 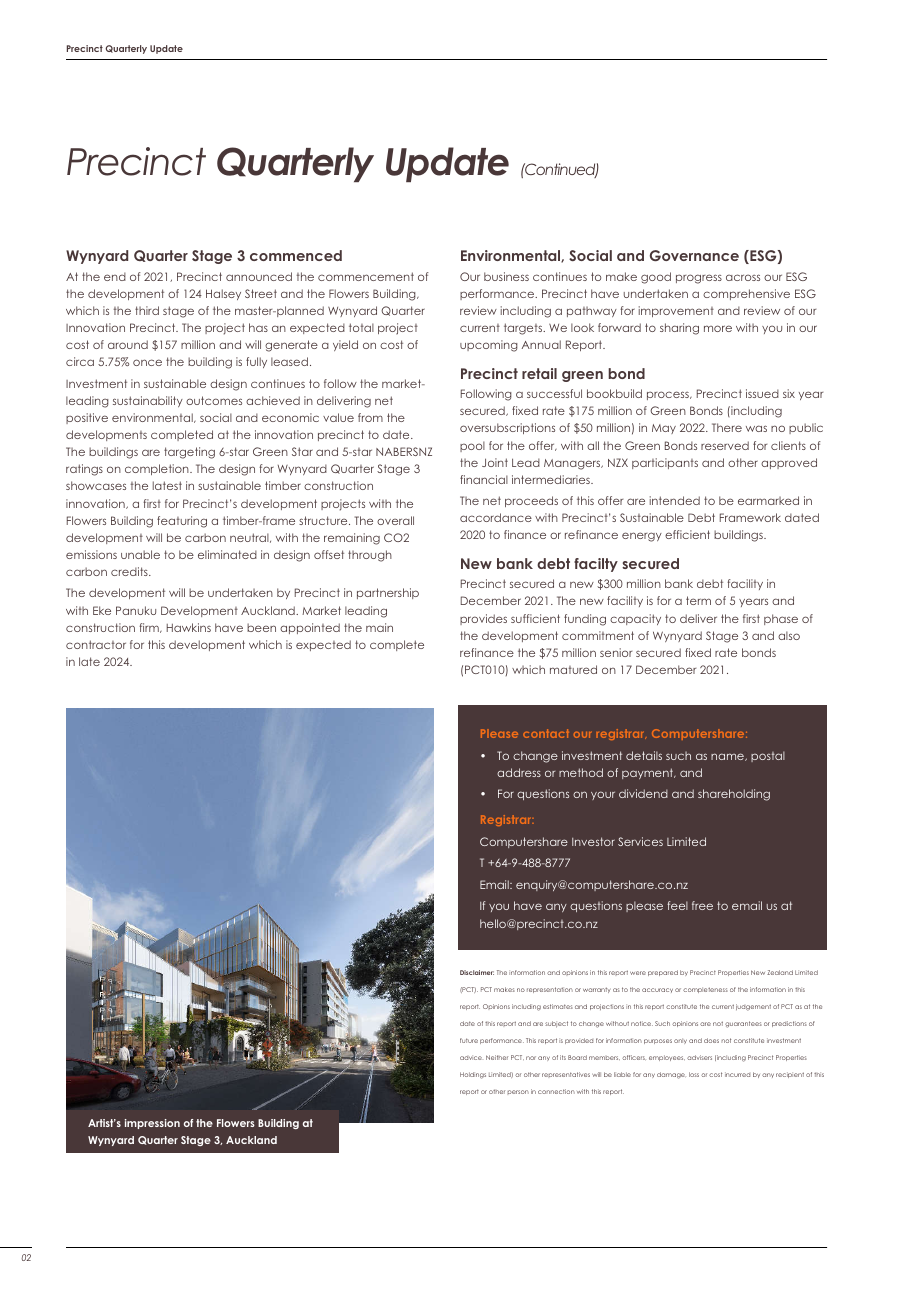 What do you see at coordinates (699, 279) in the screenshot?
I see `progress` at bounding box center [699, 279].
